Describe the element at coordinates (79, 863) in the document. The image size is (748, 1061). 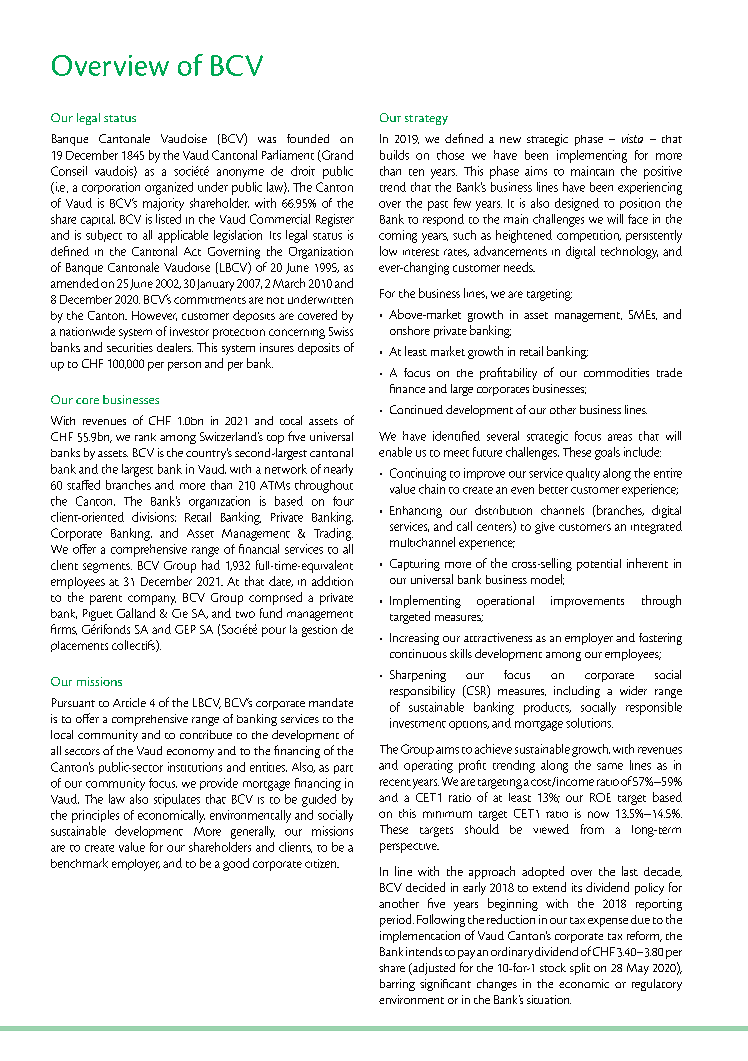
I see `benchmark` at that location.
